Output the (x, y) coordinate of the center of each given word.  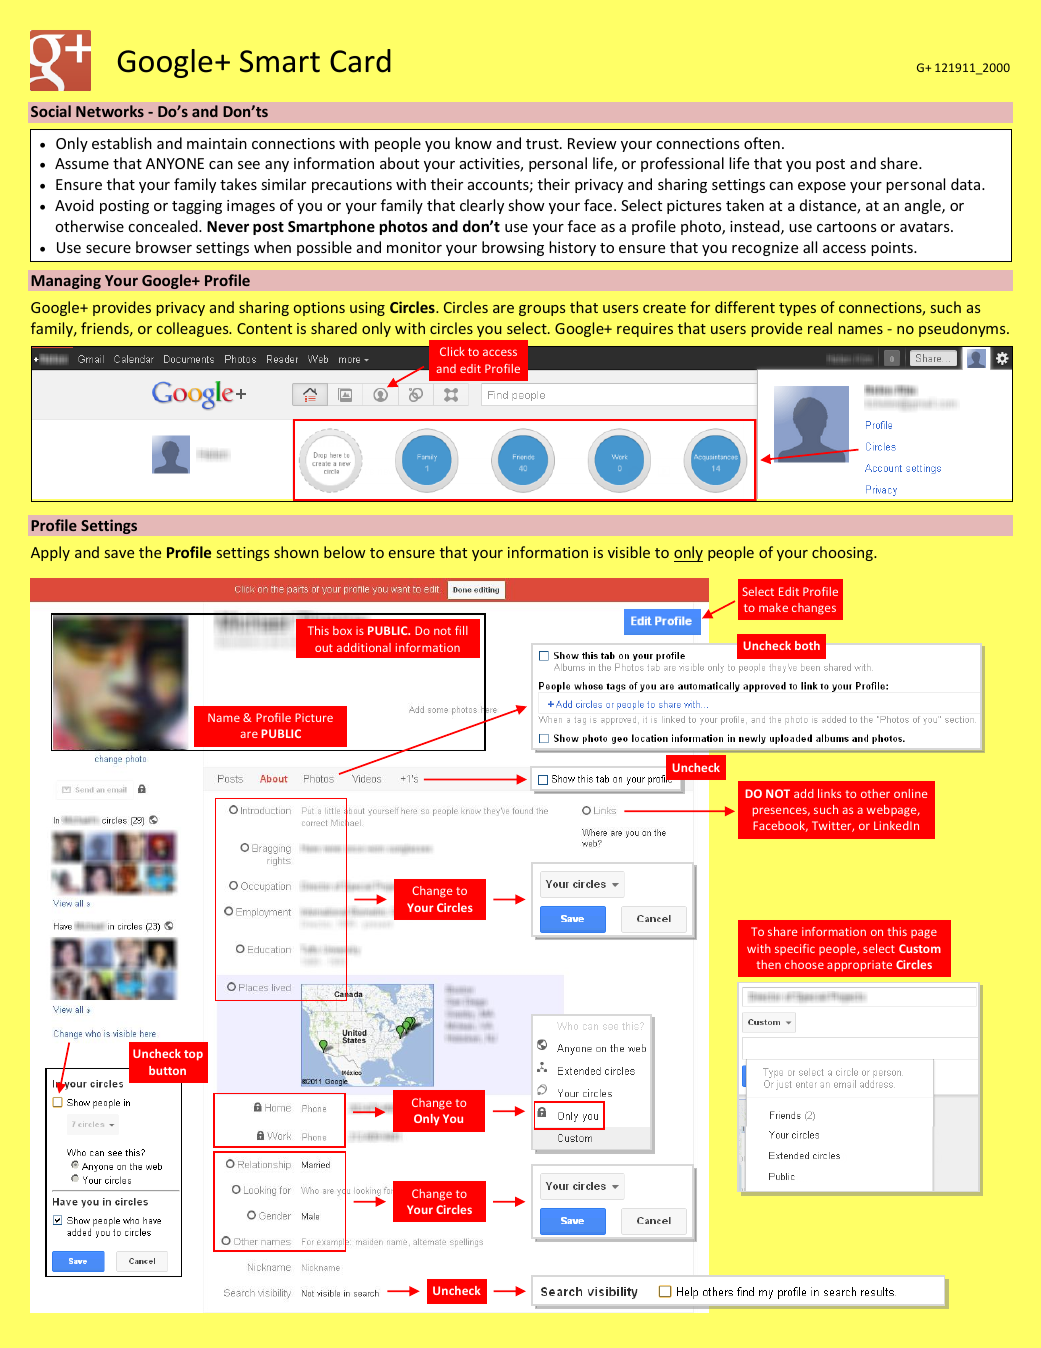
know (473, 143)
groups (542, 310)
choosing (843, 553)
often (762, 143)
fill (461, 630)
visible (629, 552)
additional (364, 647)
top (193, 1055)
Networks (110, 111)
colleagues (194, 329)
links (829, 793)
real (820, 328)
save (119, 554)
